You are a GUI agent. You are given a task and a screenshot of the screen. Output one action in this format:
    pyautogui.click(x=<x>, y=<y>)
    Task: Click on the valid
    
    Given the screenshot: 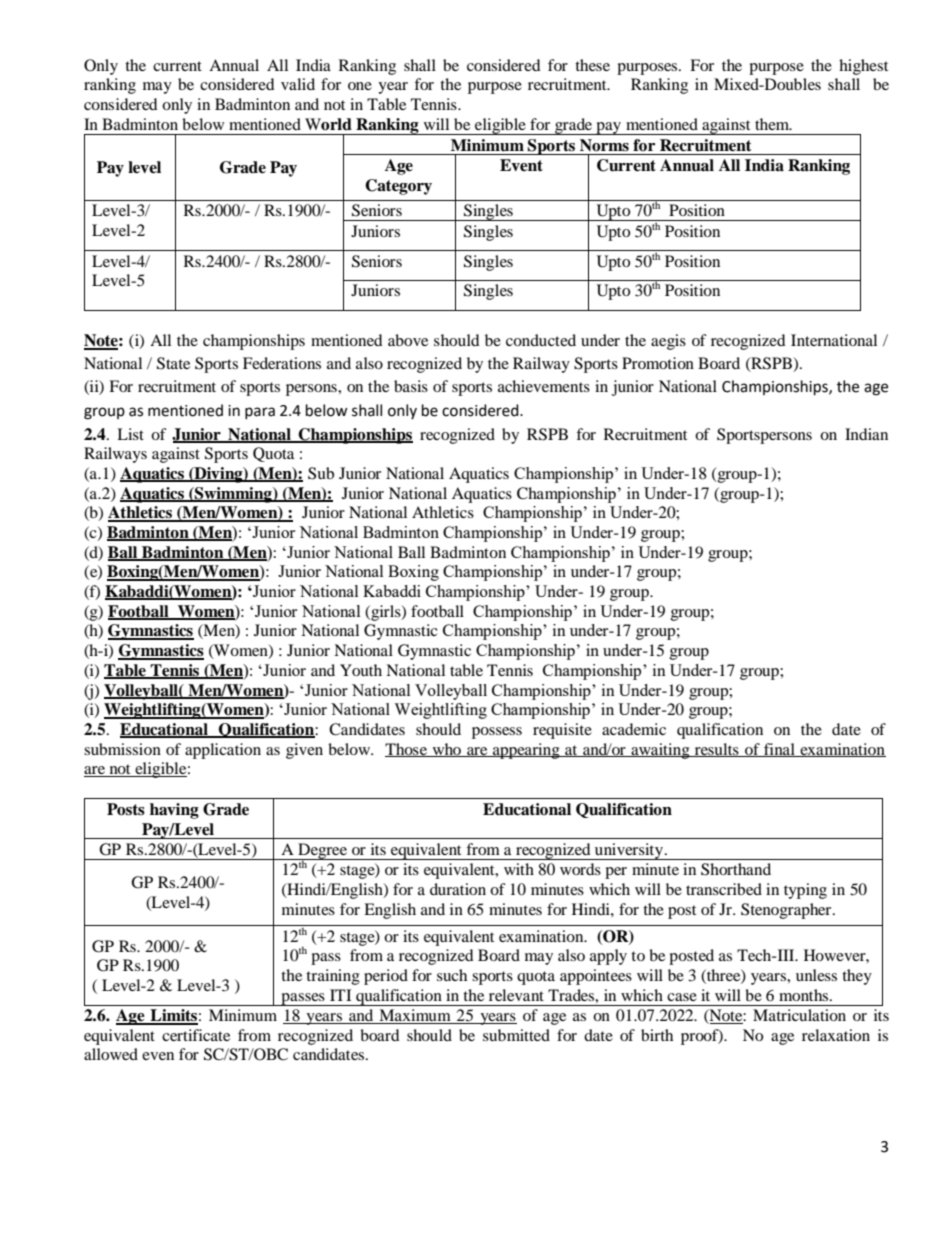 What is the action you would take?
    pyautogui.click(x=298, y=84)
